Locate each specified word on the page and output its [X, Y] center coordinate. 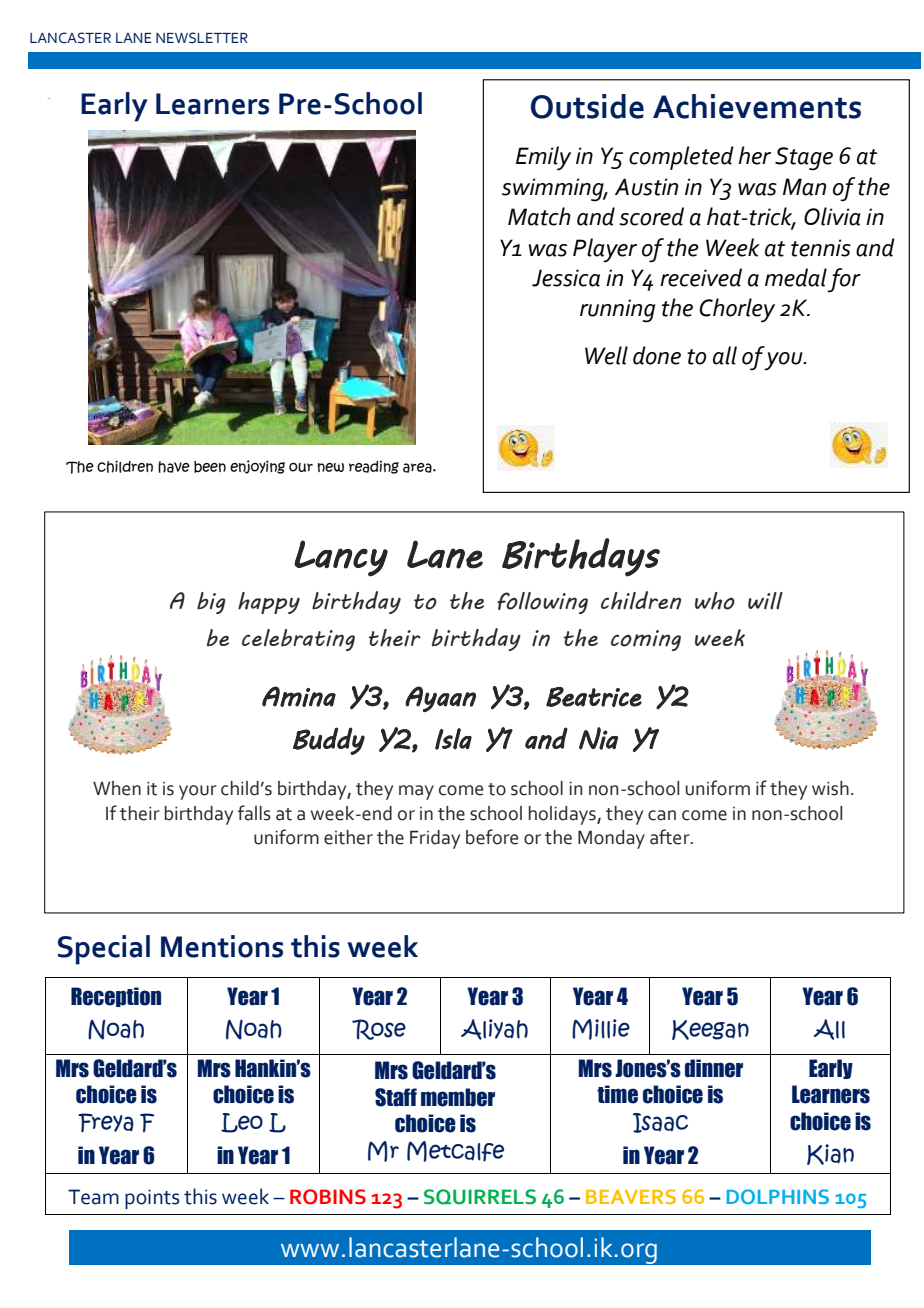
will [765, 601]
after [671, 837]
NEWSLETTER [202, 38]
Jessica [566, 278]
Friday [435, 839]
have [174, 467]
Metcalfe [455, 1151]
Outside [587, 106]
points [152, 1199]
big [211, 603]
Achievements [757, 106]
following [542, 603]
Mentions [222, 946]
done [657, 355]
